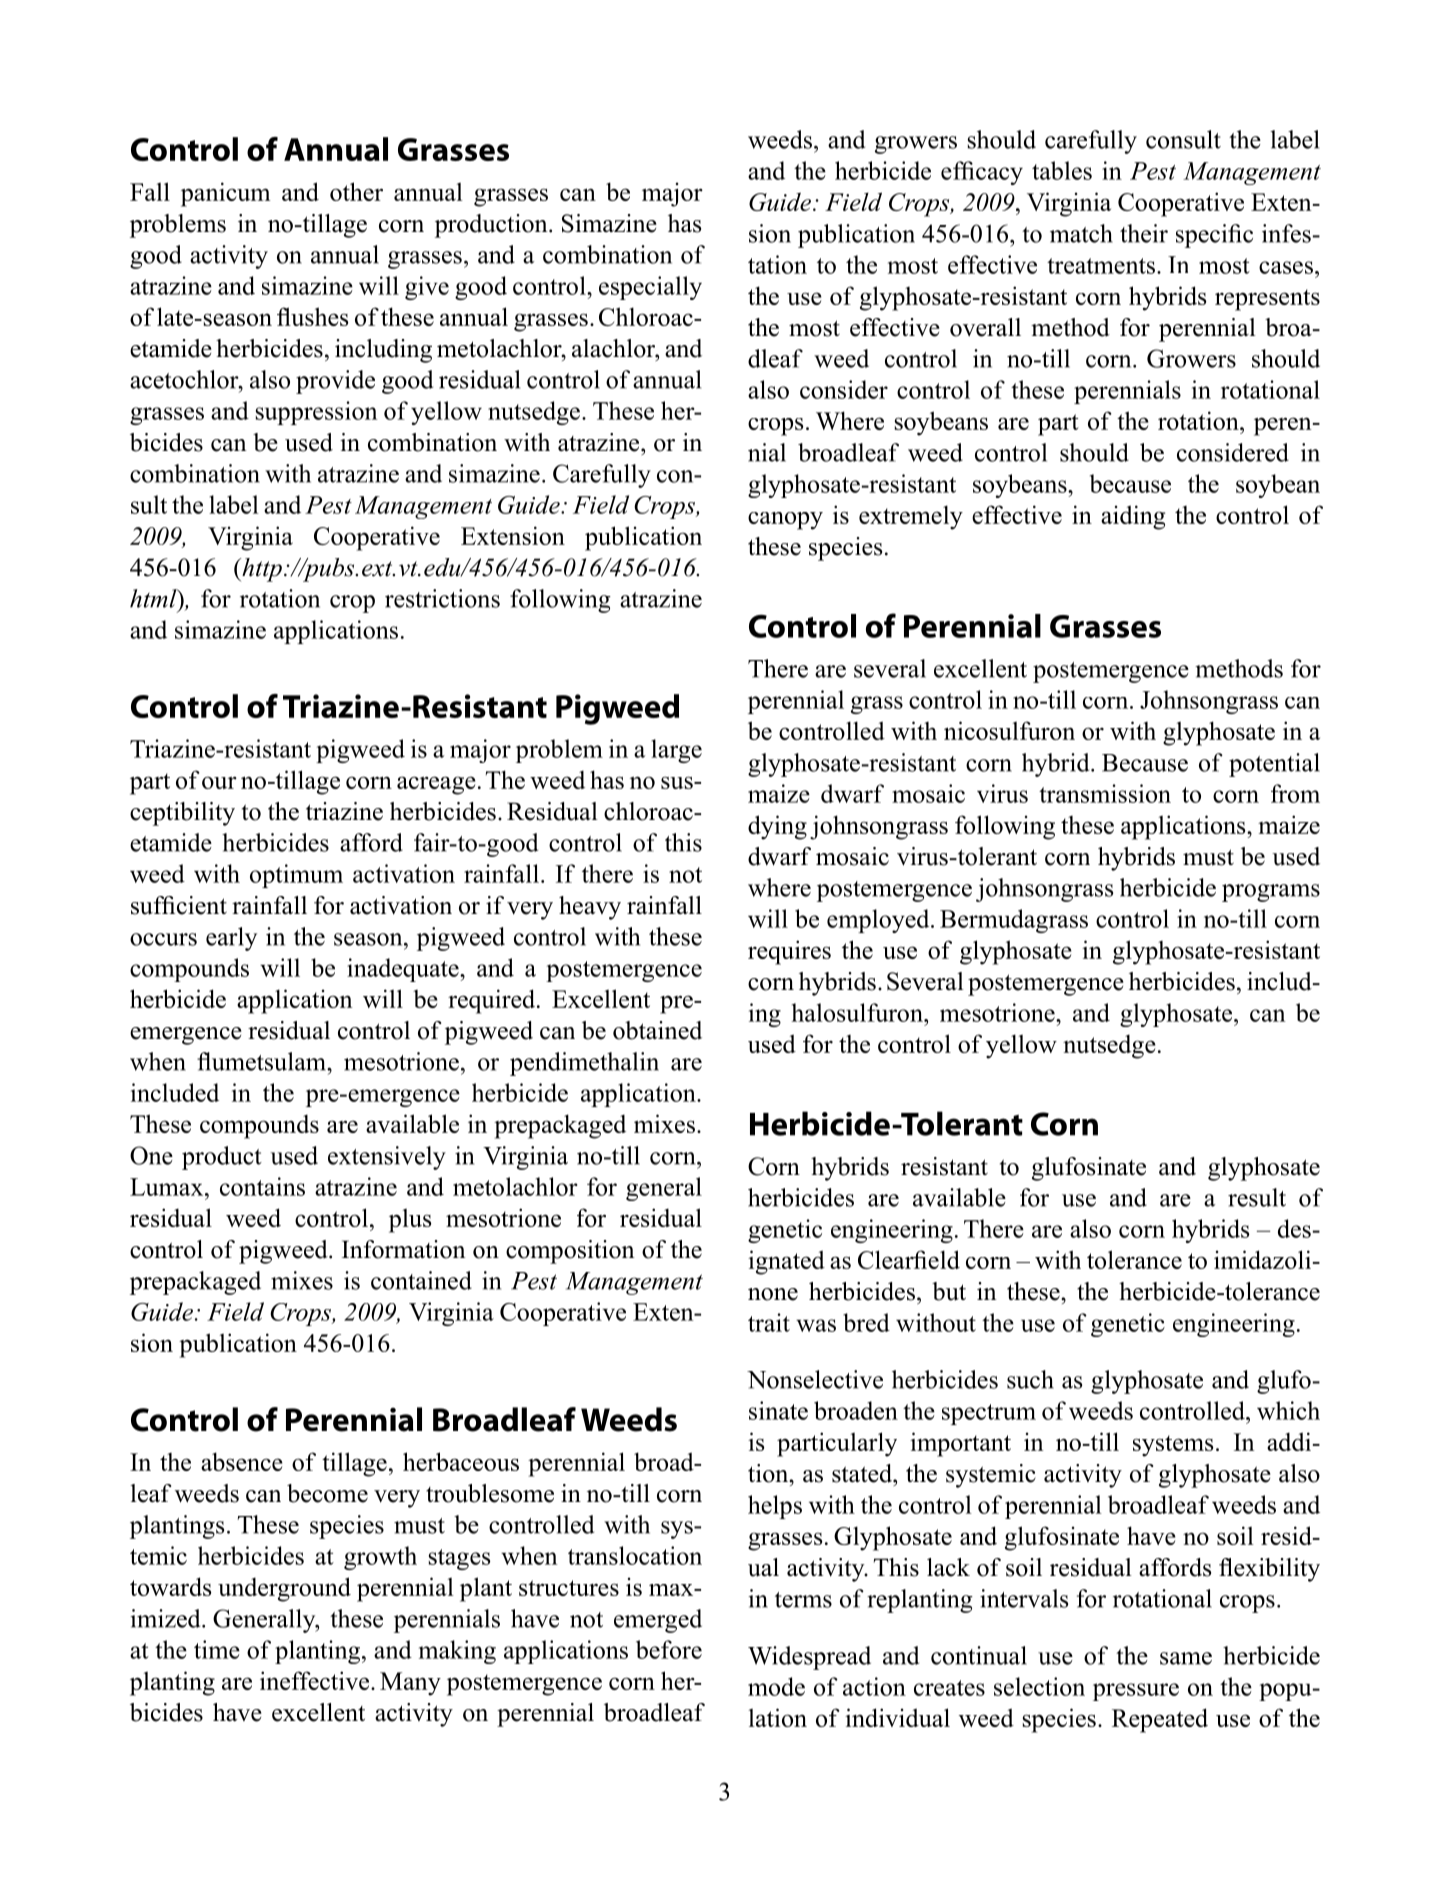  What do you see at coordinates (789, 952) in the document?
I see `requires` at bounding box center [789, 952].
